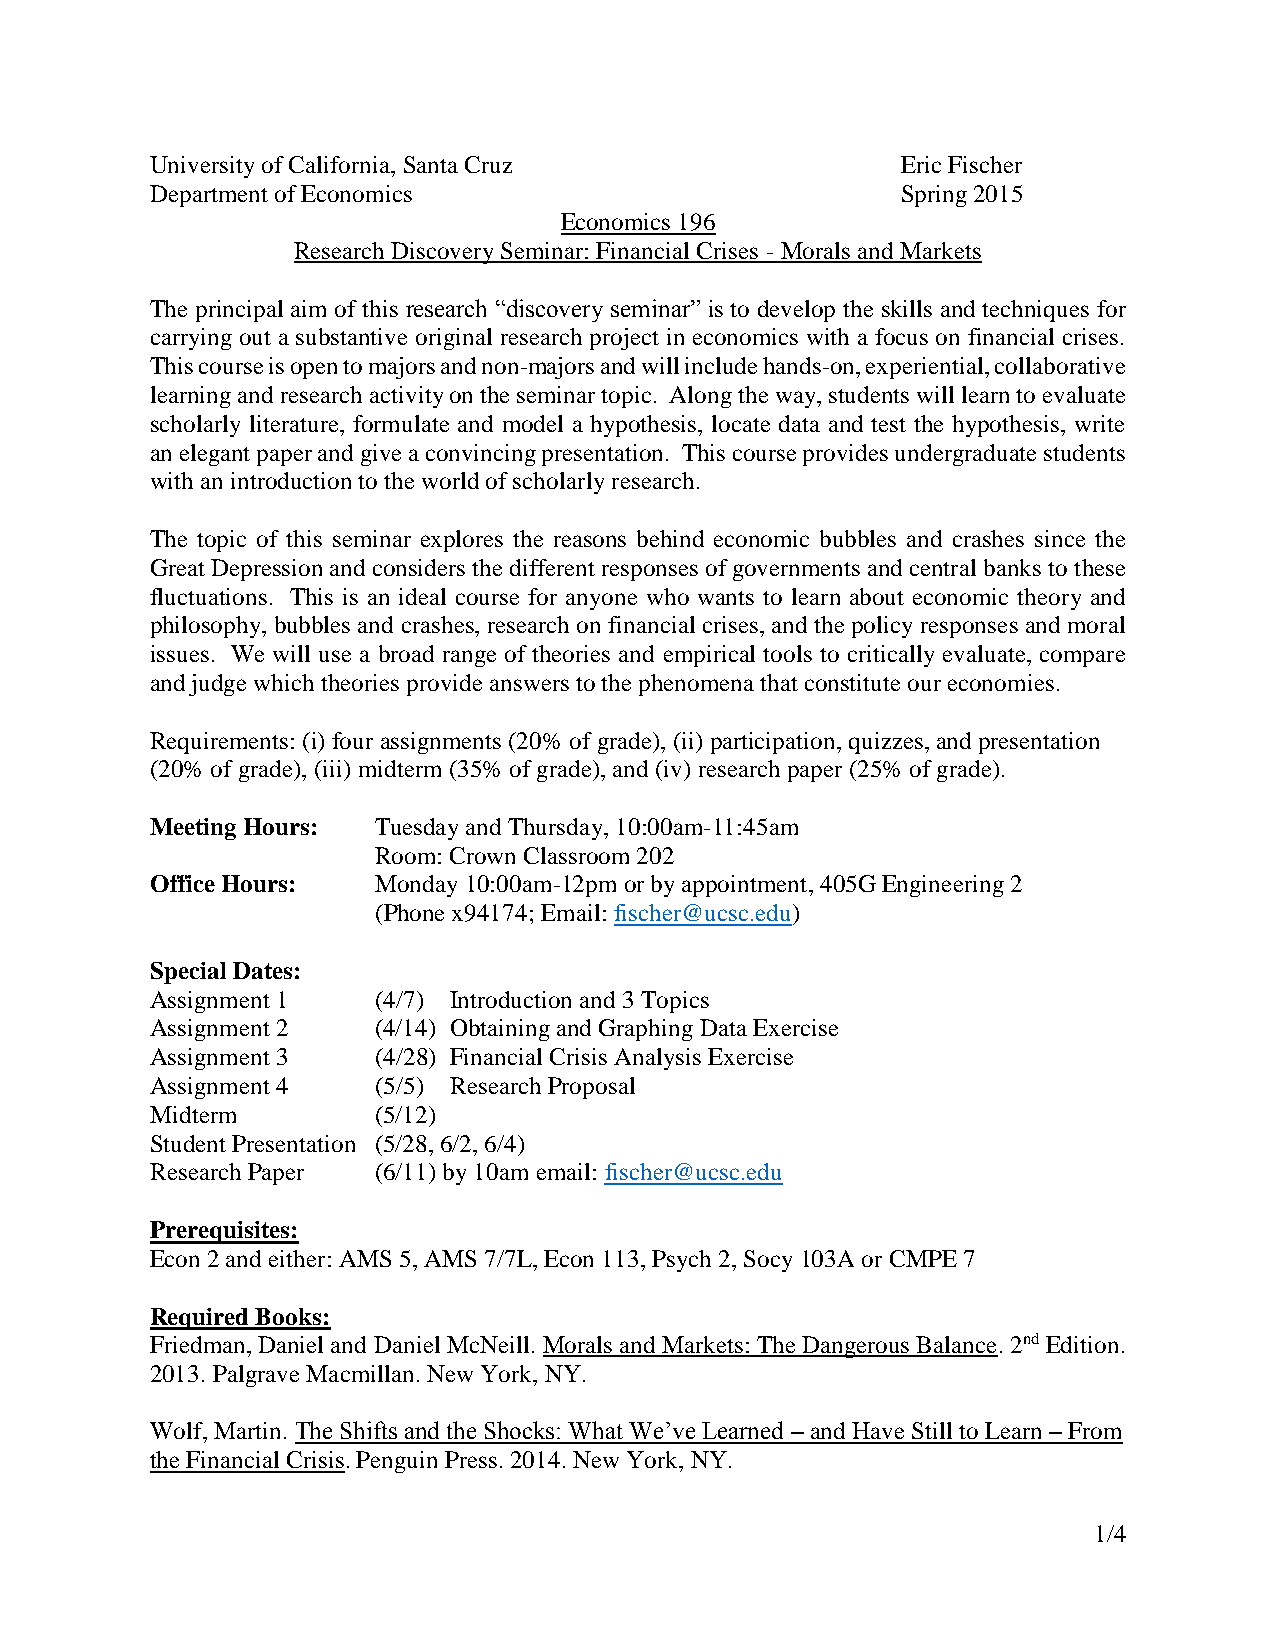 This document has height=1652, width=1276. Describe the element at coordinates (943, 886) in the document. I see `Engineering` at that location.
